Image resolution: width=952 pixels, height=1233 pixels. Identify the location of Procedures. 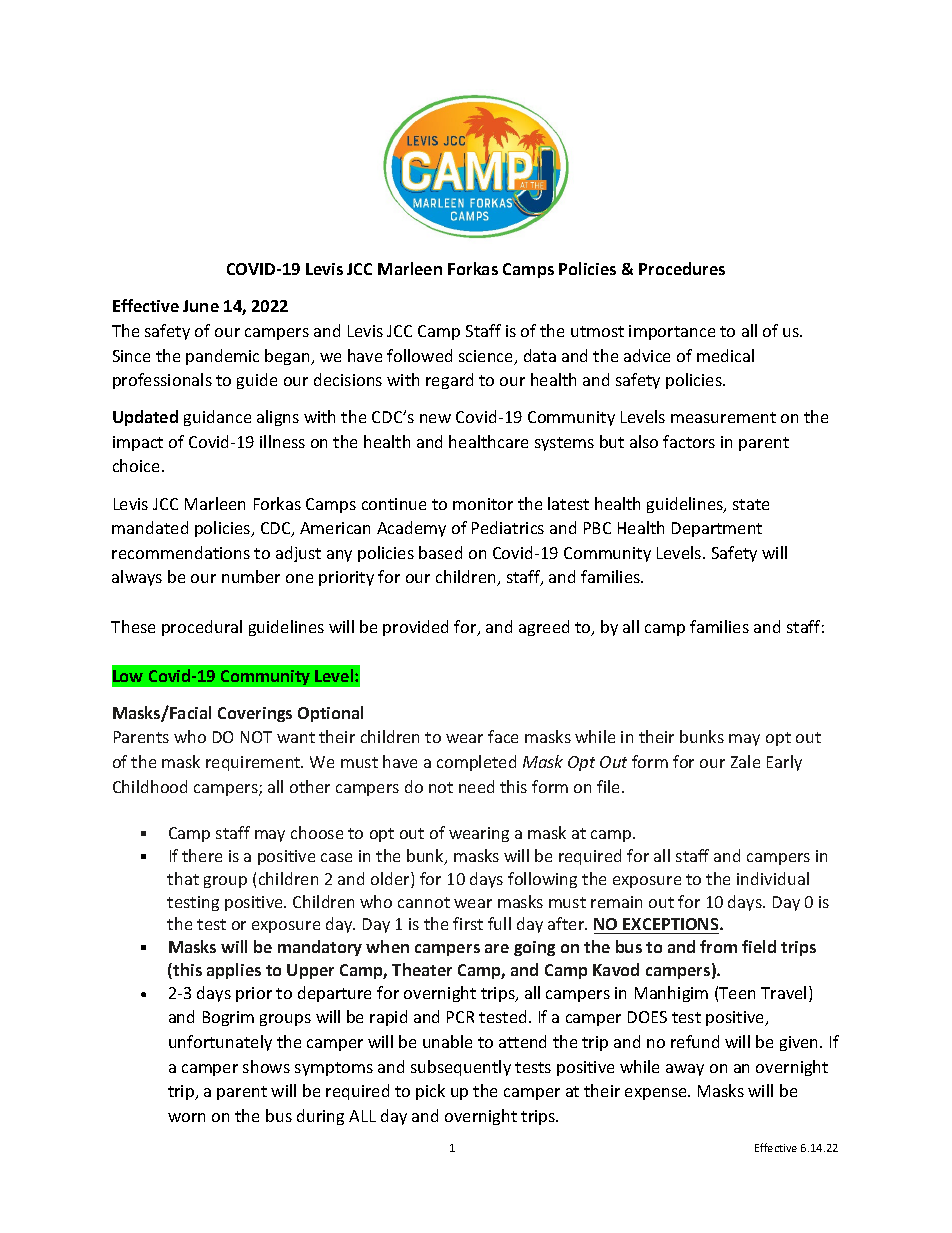
(682, 268).
